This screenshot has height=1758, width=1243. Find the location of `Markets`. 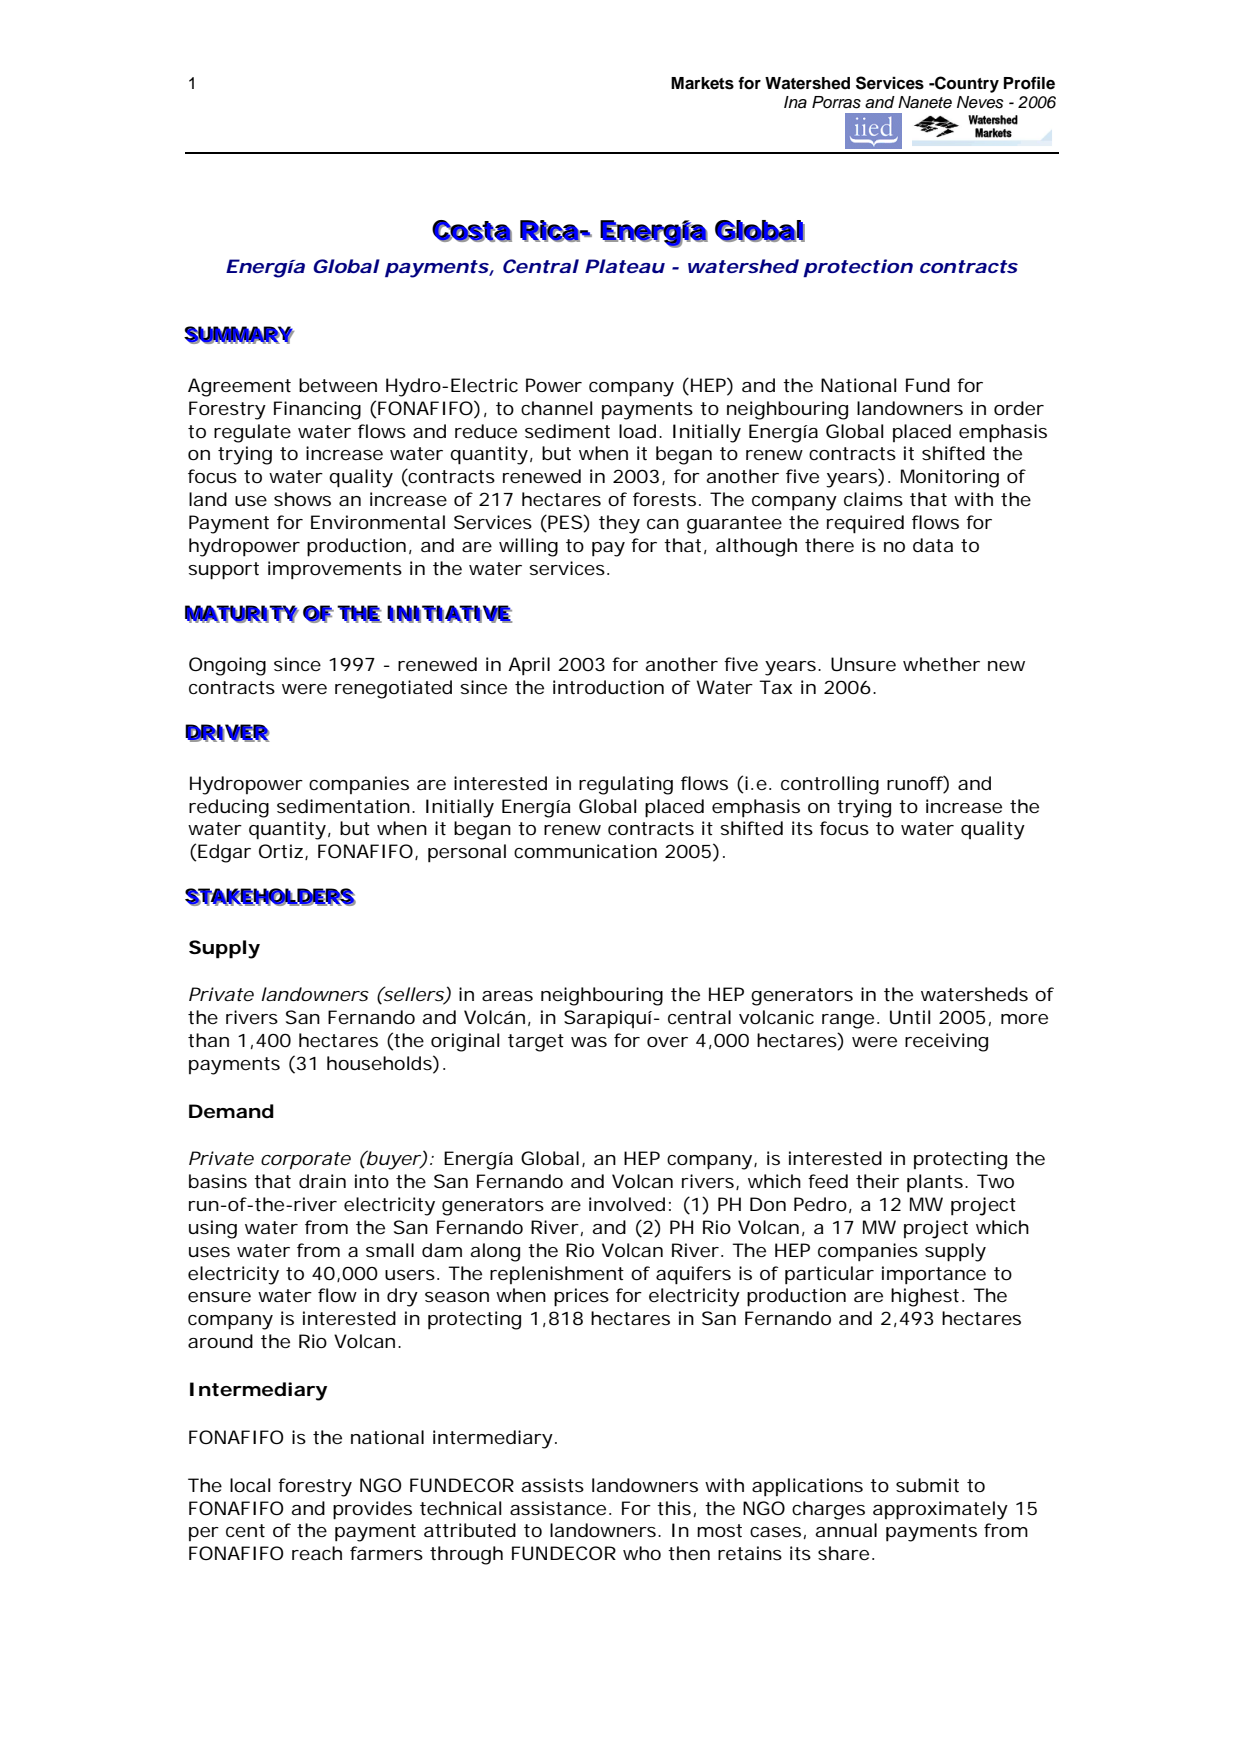

Markets is located at coordinates (702, 83).
